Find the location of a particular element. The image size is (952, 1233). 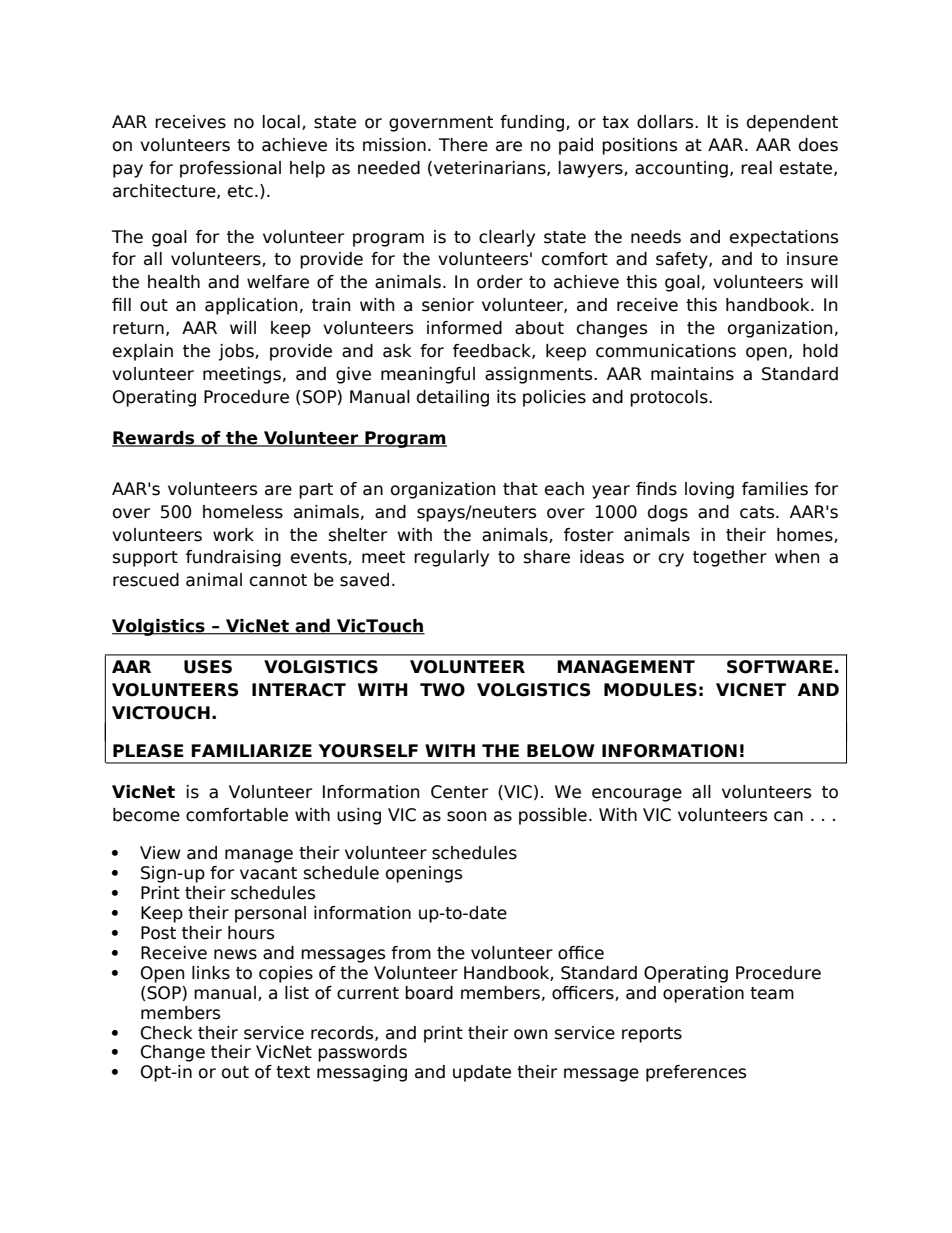

real is located at coordinates (756, 168).
